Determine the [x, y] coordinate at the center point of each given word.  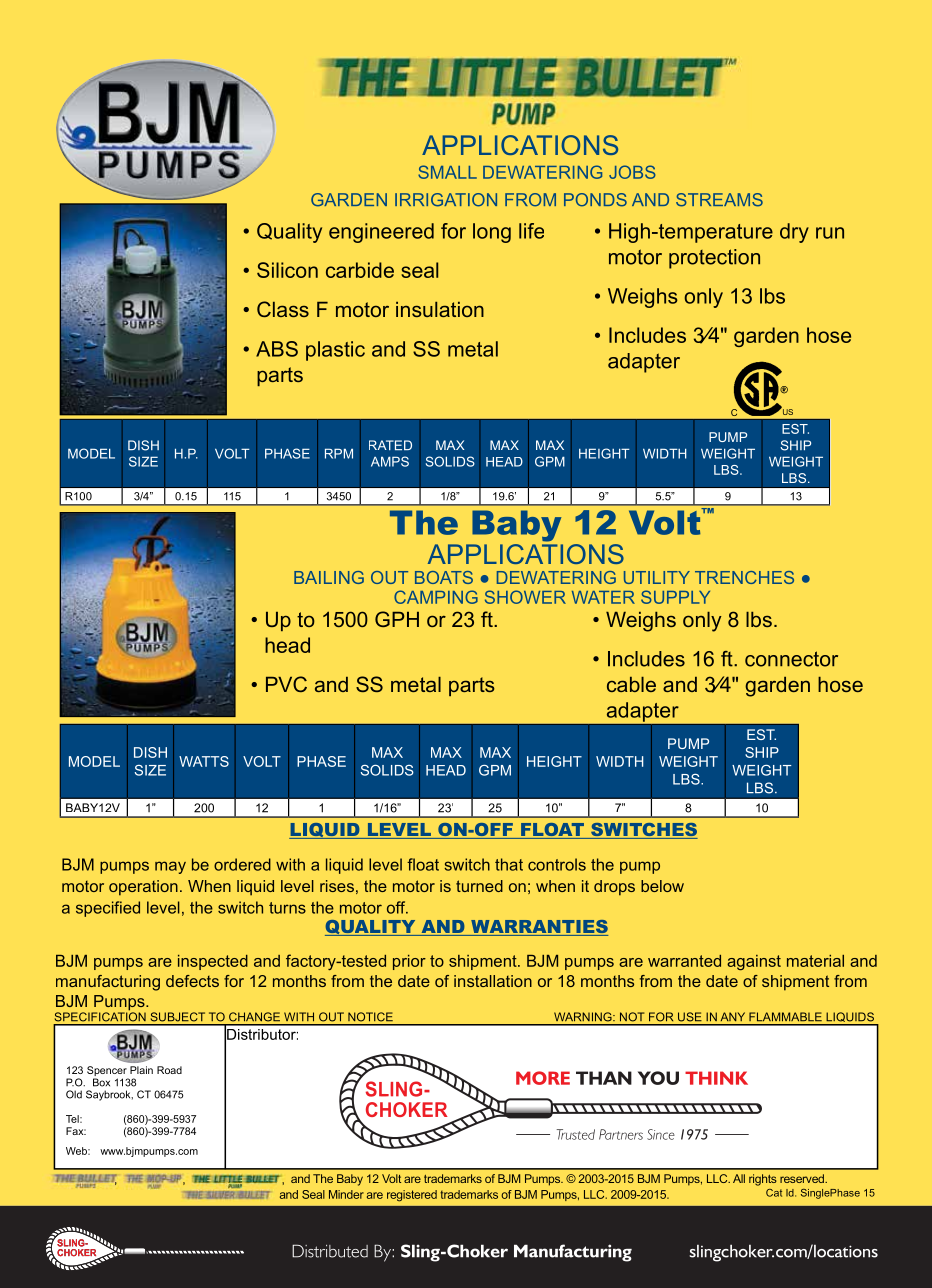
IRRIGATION [446, 200]
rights [763, 1180]
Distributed [330, 1251]
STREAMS [719, 200]
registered [412, 1196]
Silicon [287, 270]
